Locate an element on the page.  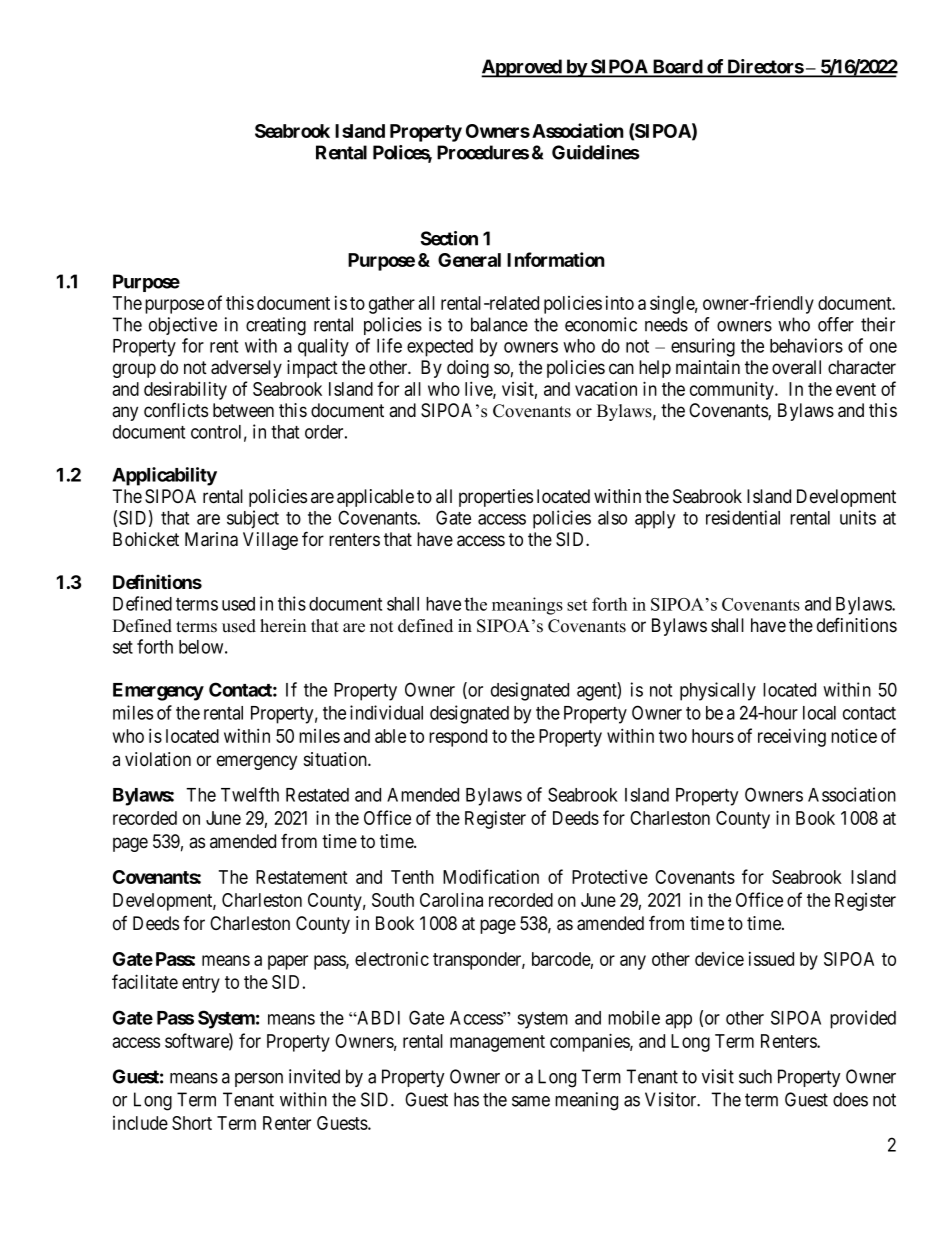
Approved is located at coordinates (522, 68).
